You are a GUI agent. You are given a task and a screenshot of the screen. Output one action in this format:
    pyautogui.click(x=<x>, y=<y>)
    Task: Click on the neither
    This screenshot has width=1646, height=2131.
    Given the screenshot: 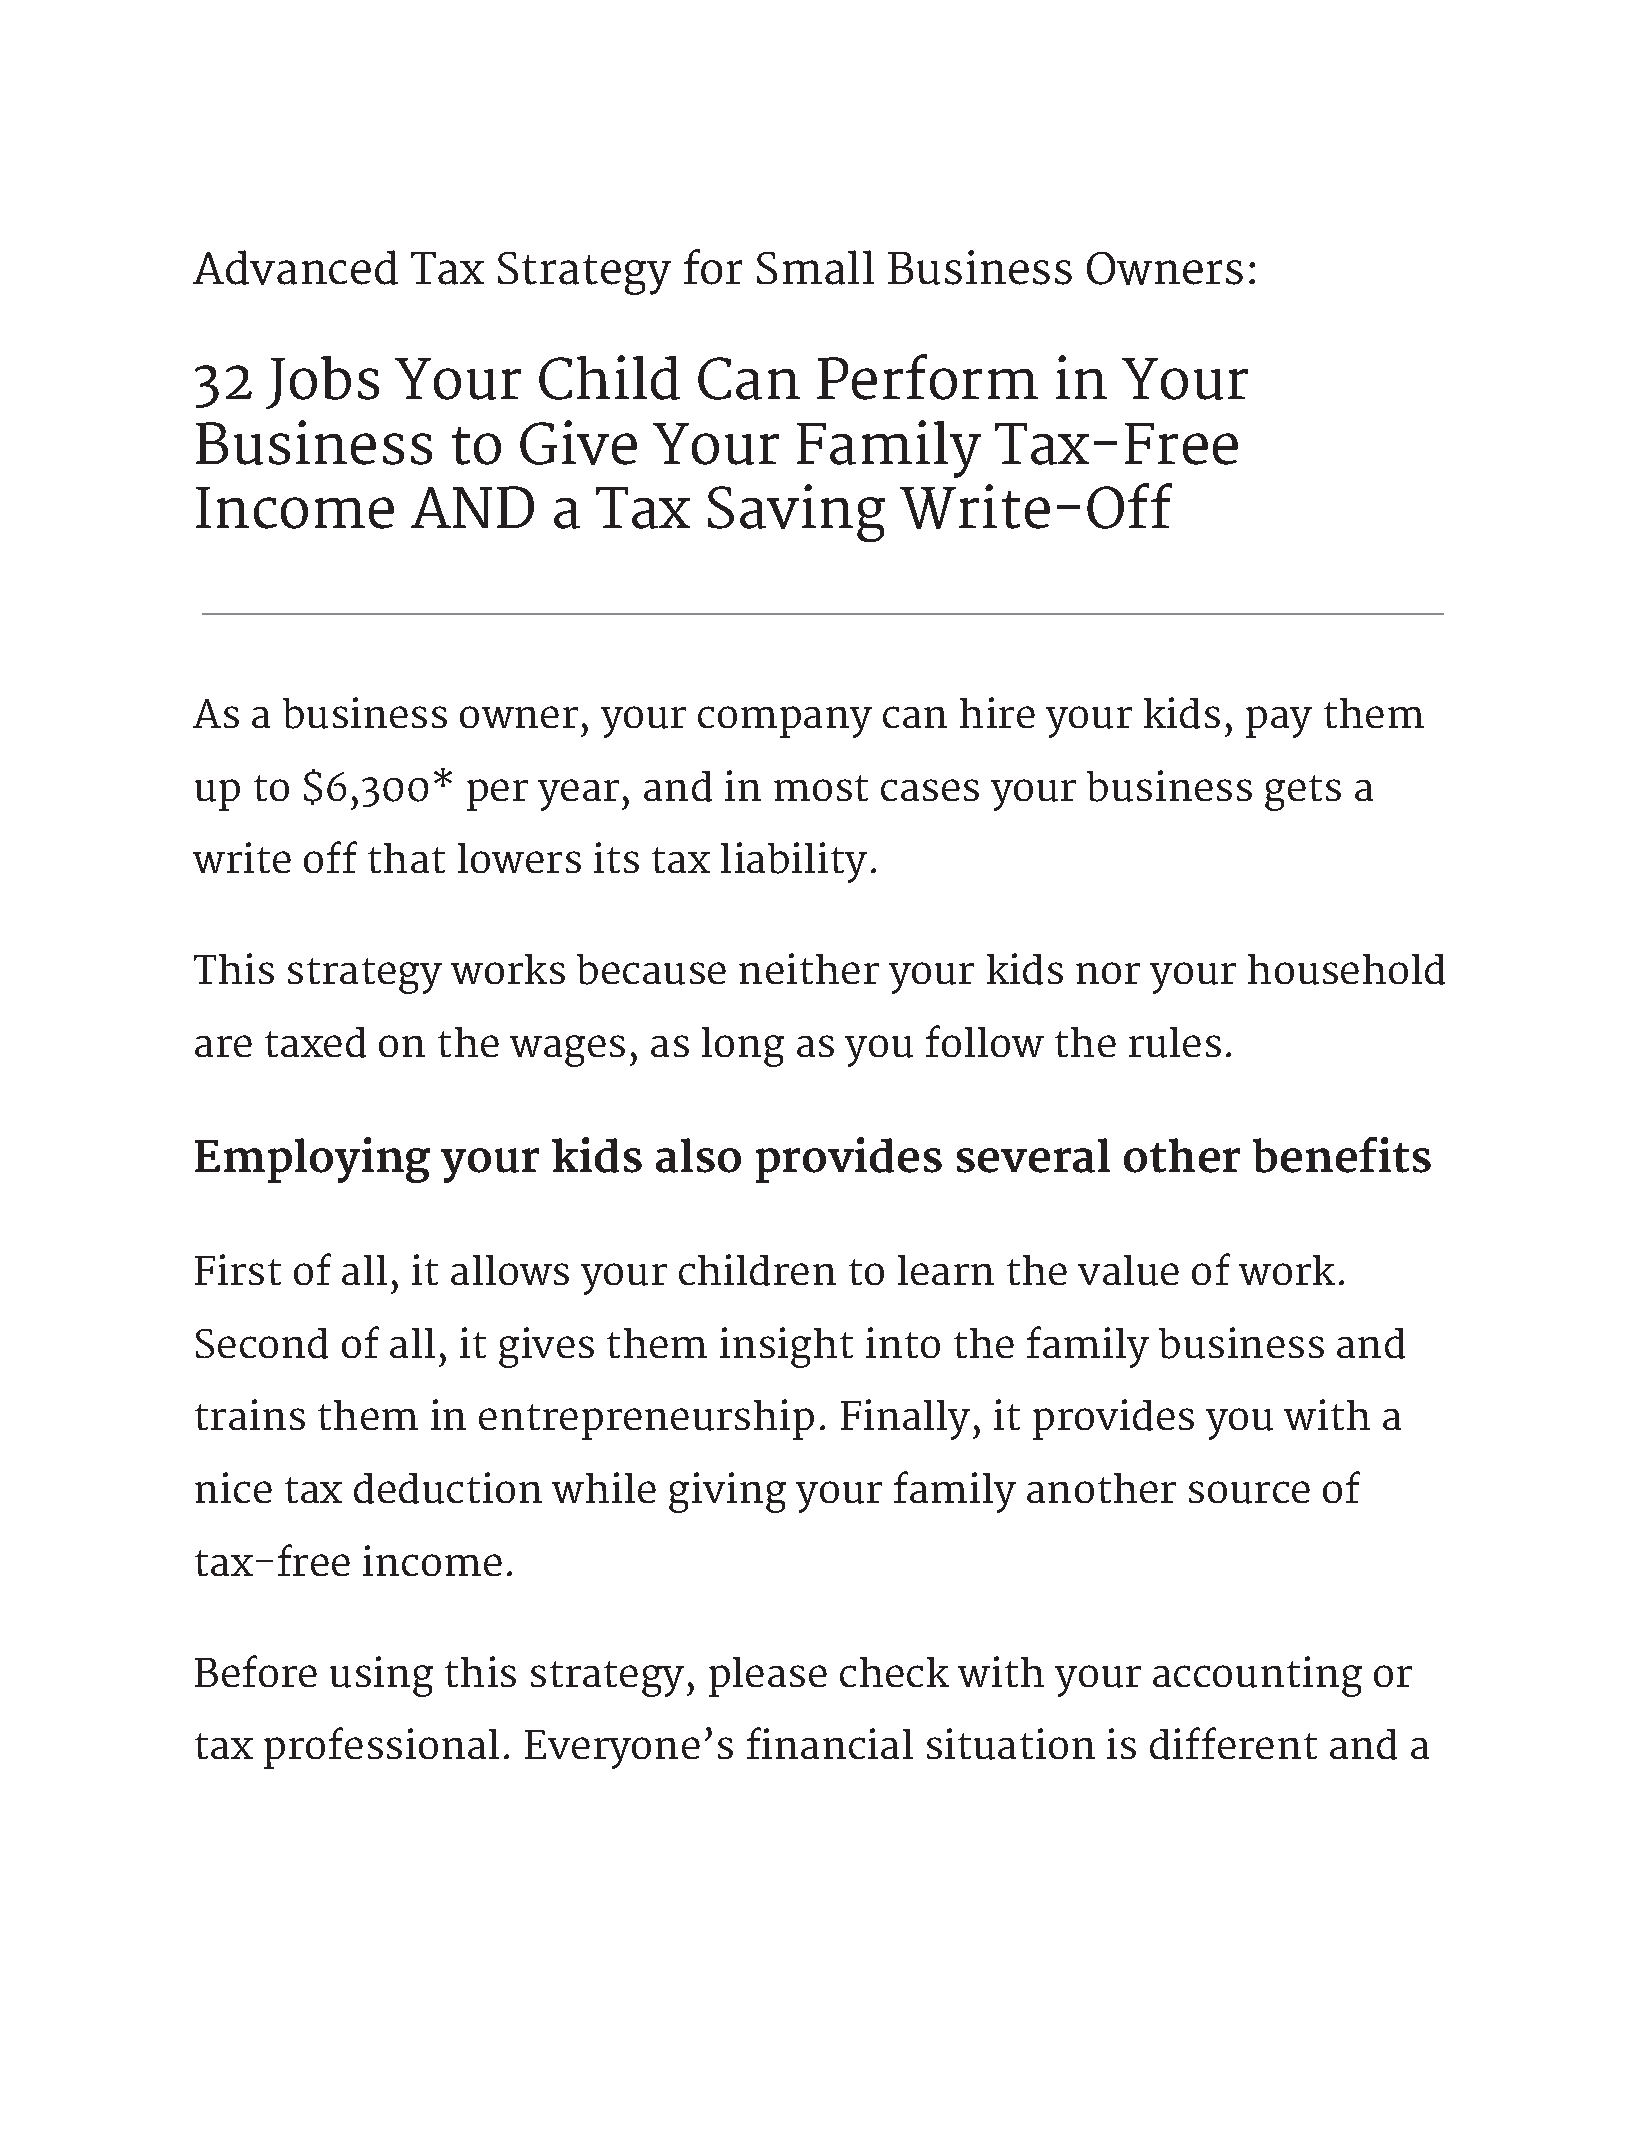 What is the action you would take?
    pyautogui.click(x=809, y=968)
